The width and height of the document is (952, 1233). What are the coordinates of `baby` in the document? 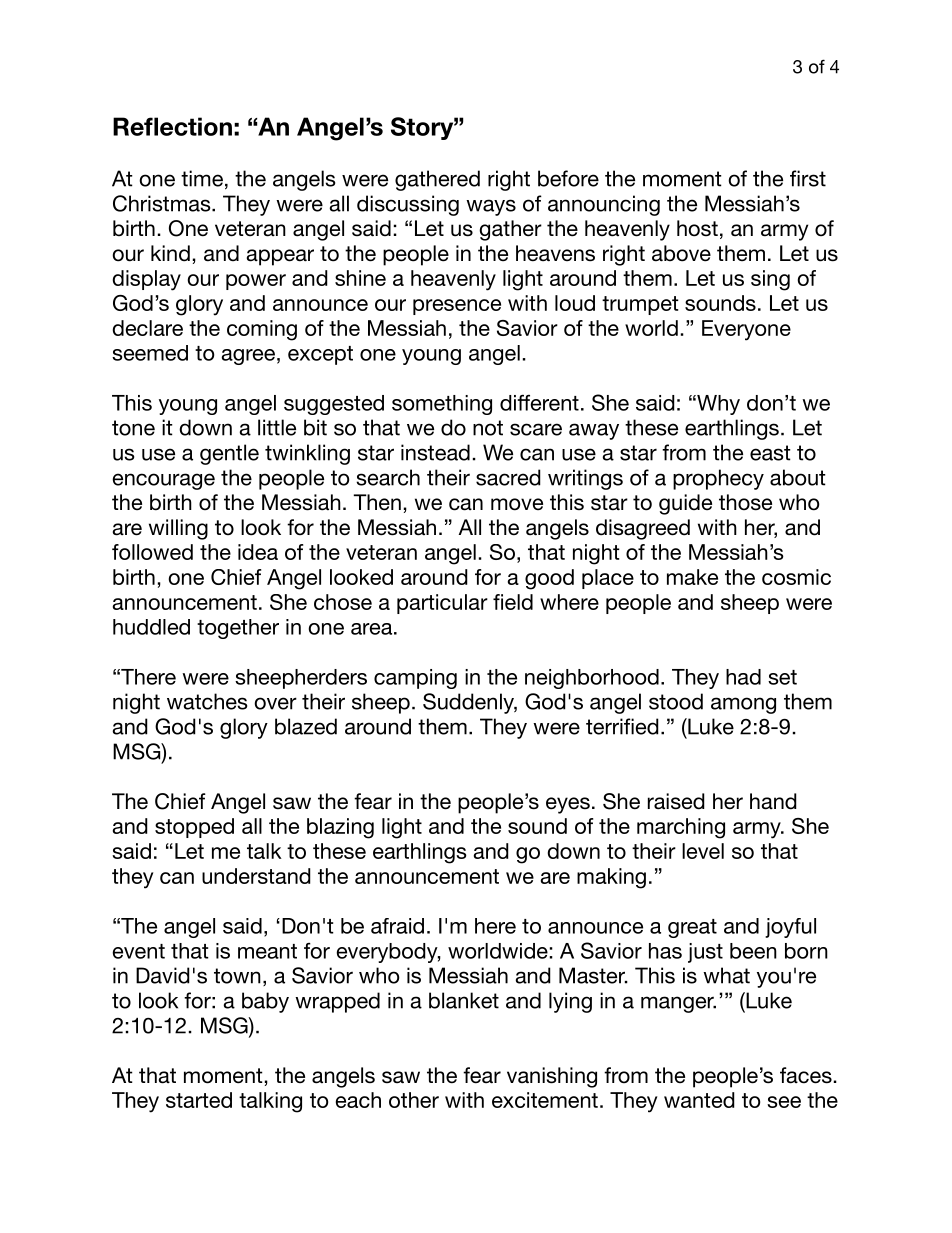 It's located at (265, 1002).
